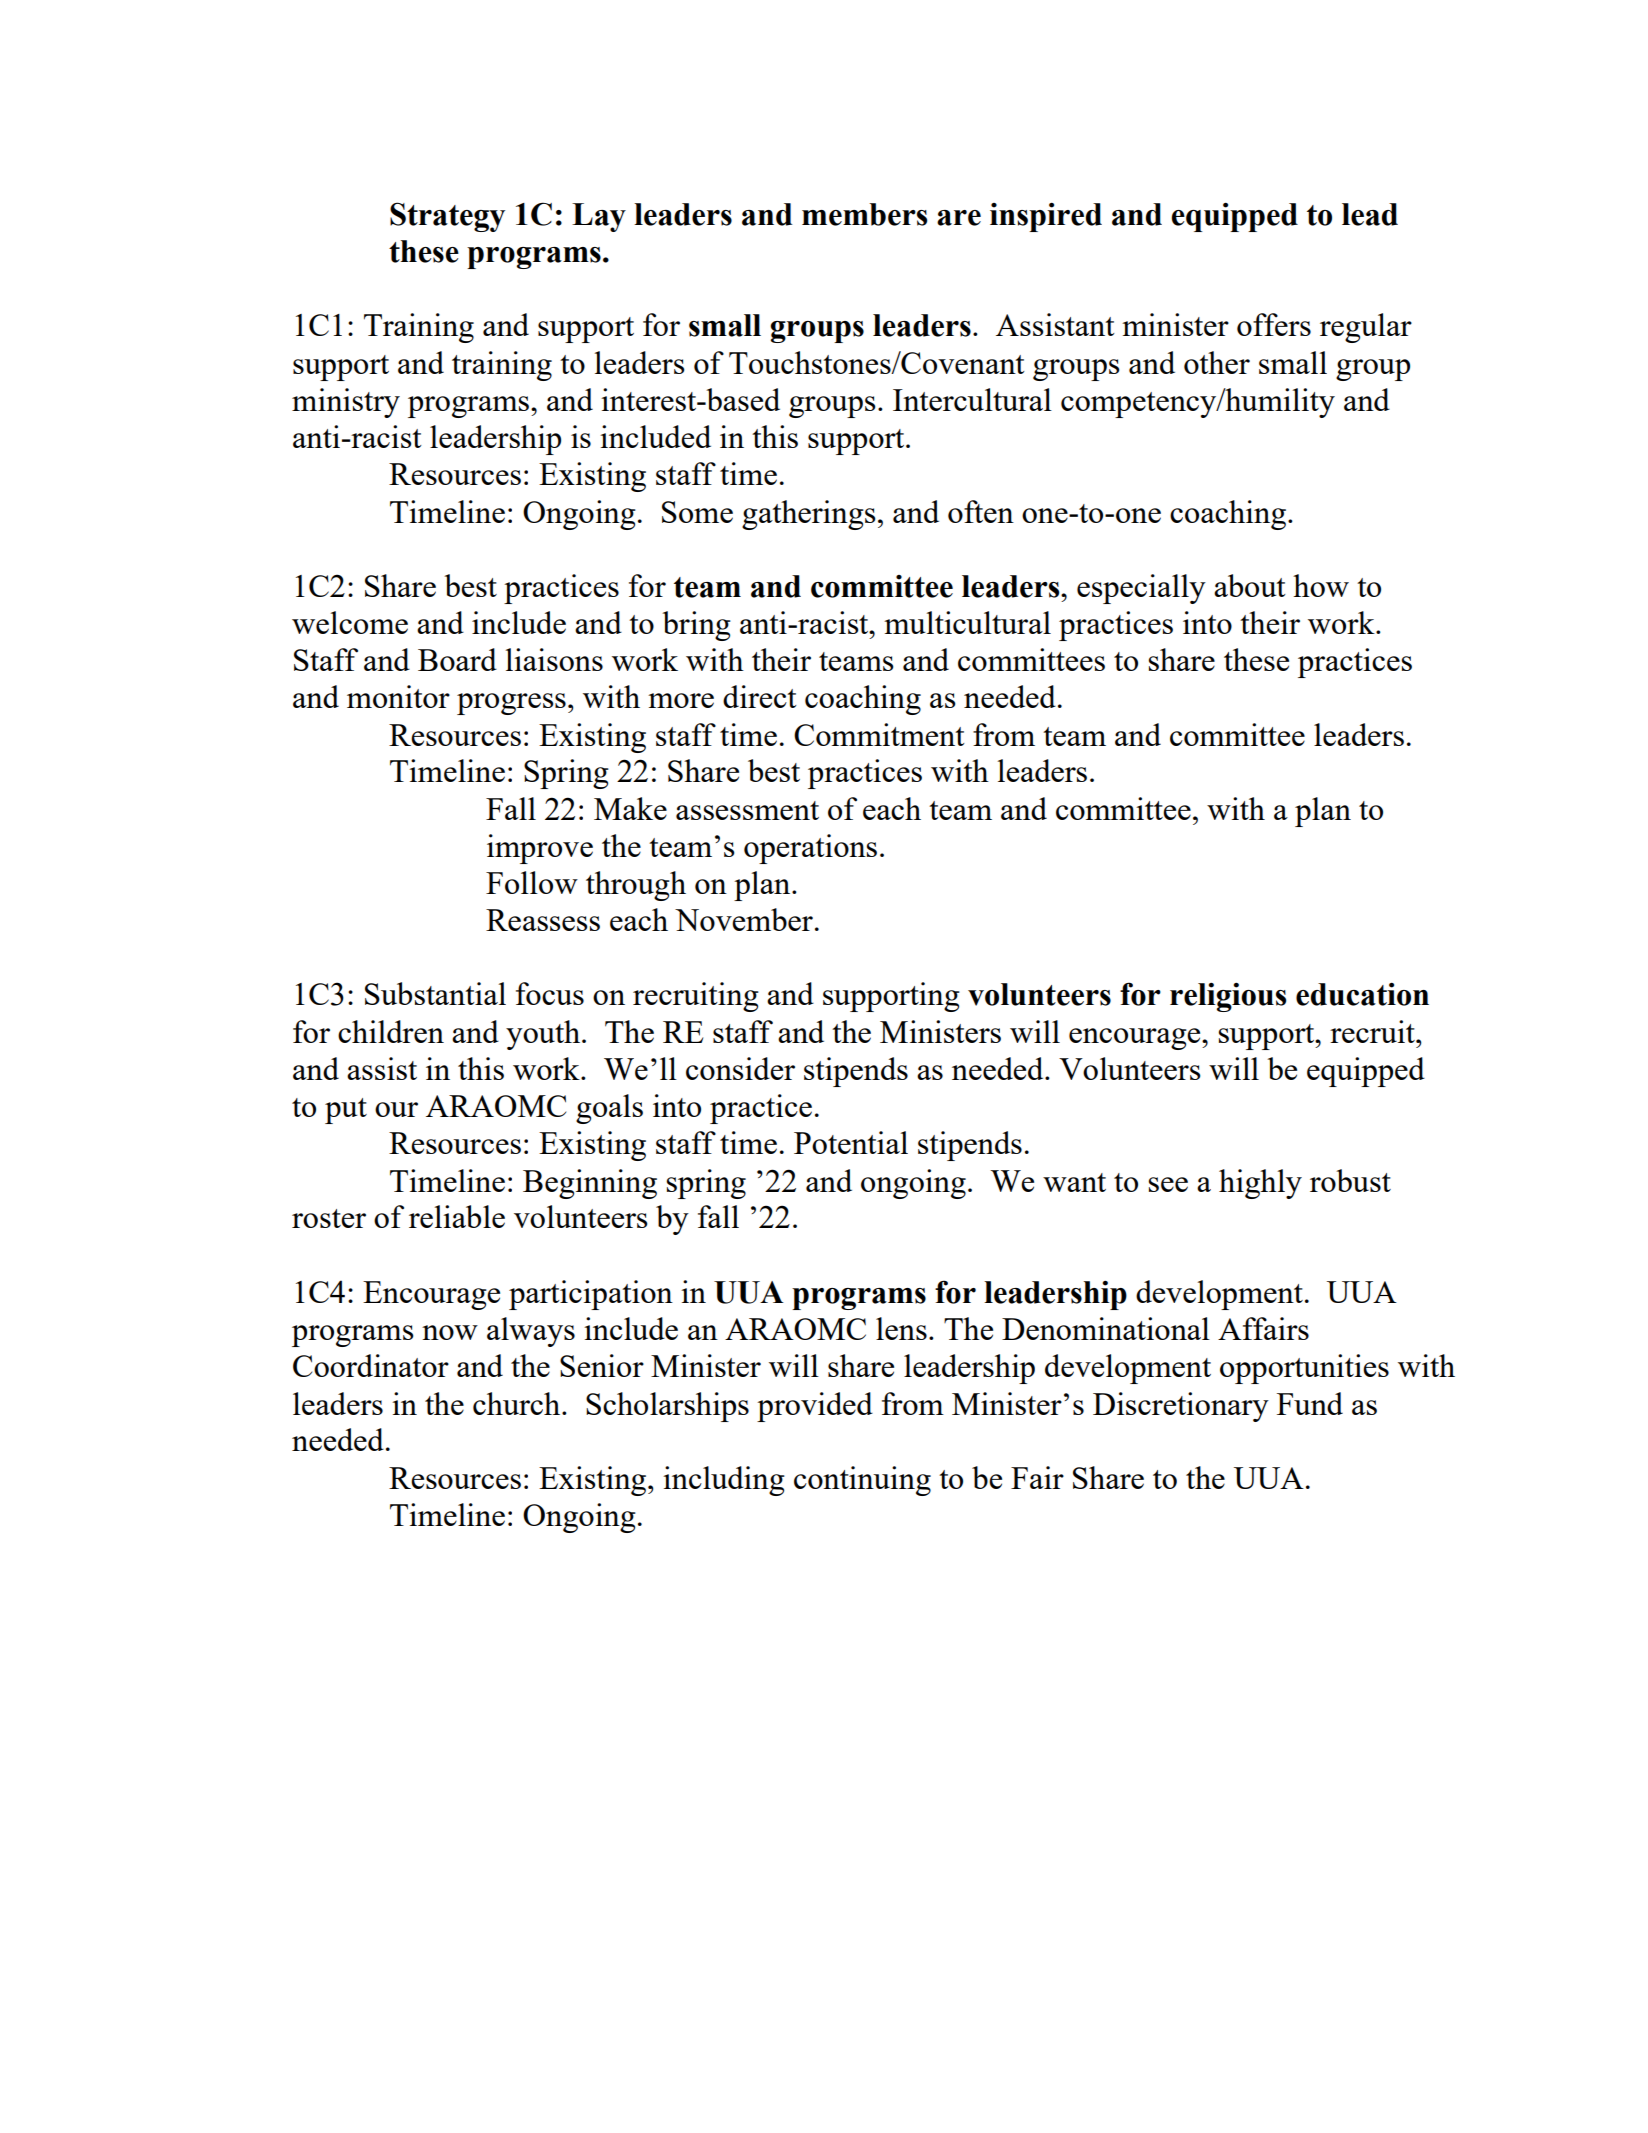  Describe the element at coordinates (518, 1403) in the screenshot. I see `church` at that location.
